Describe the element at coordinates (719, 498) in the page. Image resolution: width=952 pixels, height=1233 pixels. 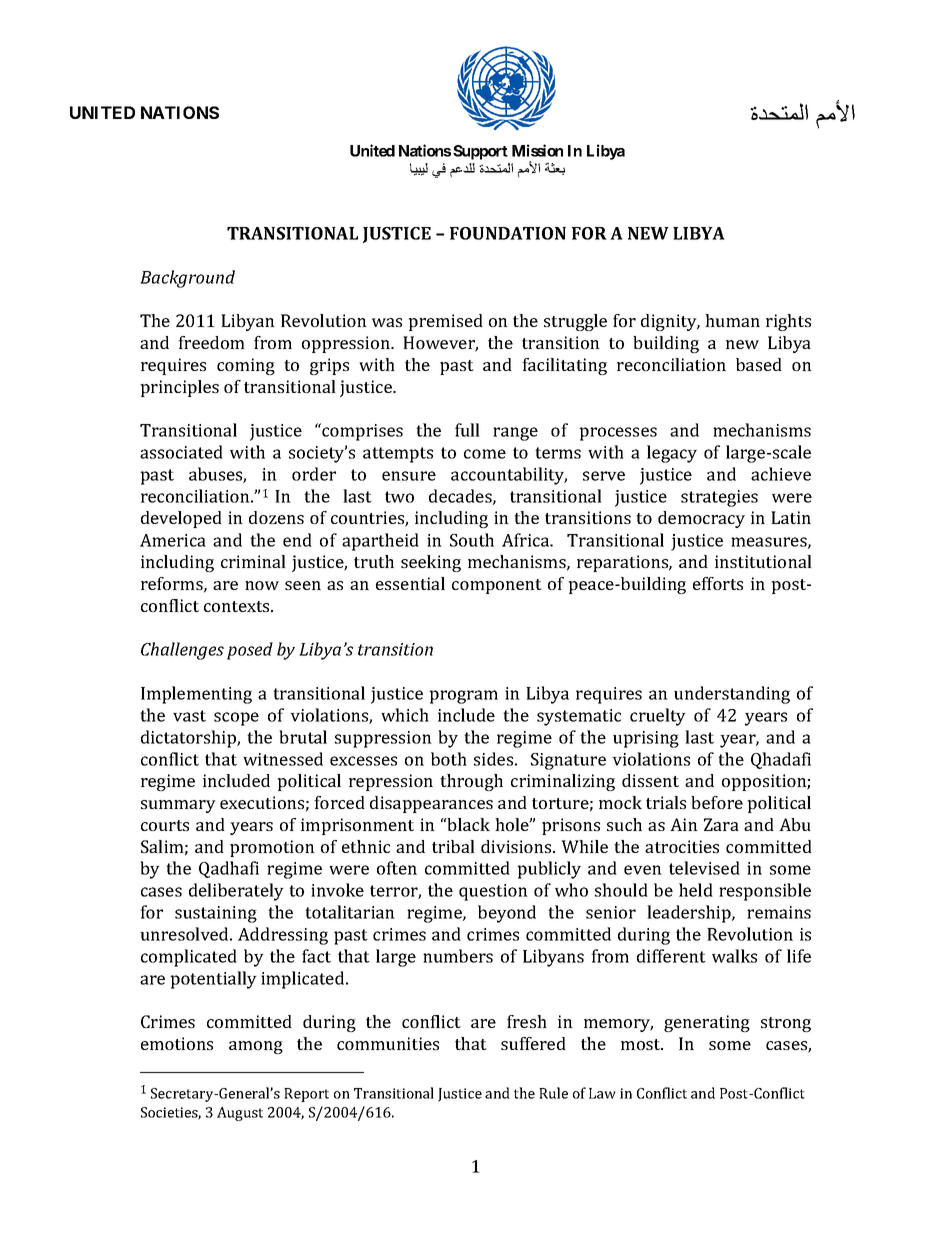
I see `strategies` at that location.
